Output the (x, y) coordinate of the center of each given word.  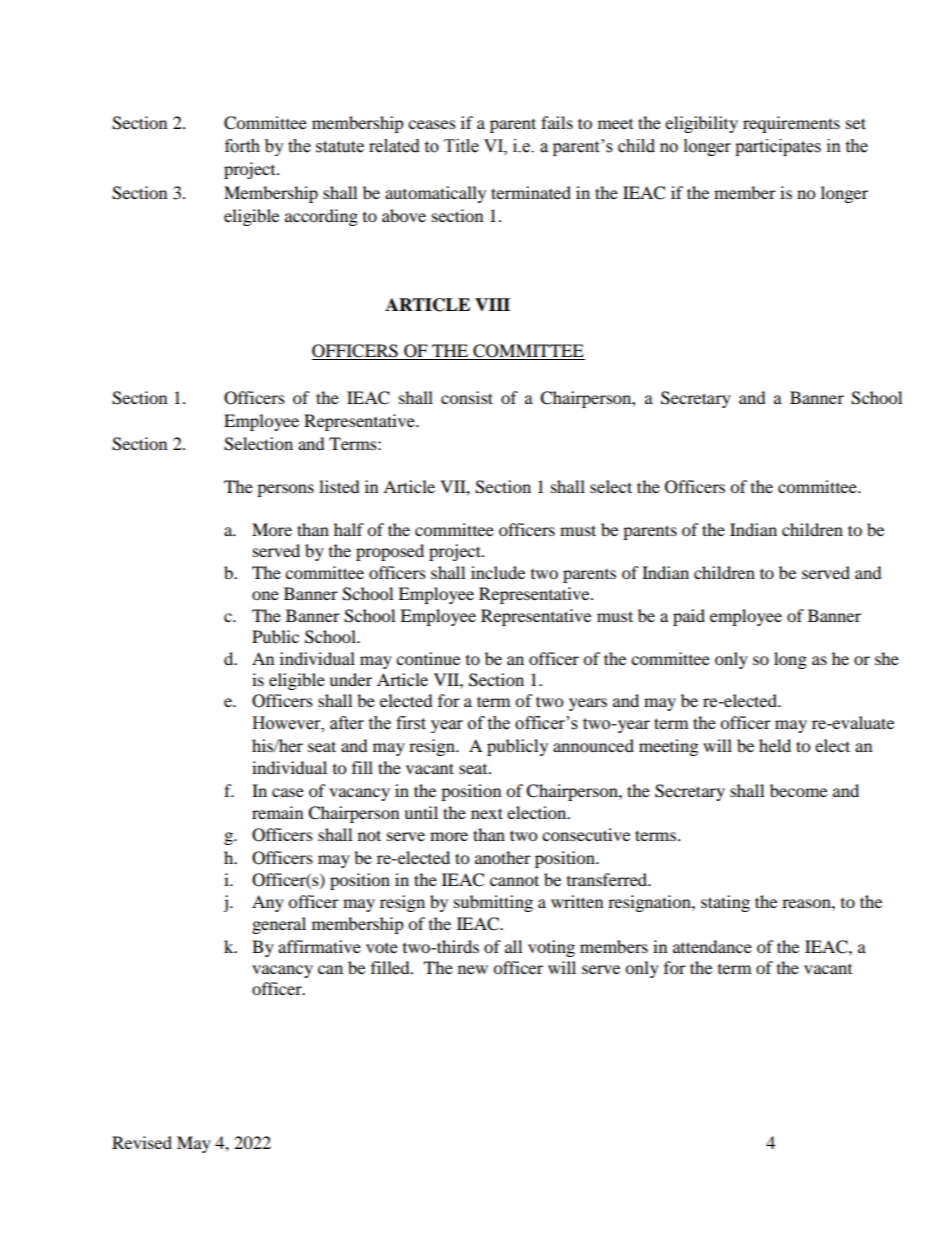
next (487, 813)
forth (242, 146)
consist (467, 397)
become (798, 790)
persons (285, 490)
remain (277, 812)
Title (461, 146)
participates (778, 147)
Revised (142, 1142)
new (473, 969)
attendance (712, 946)
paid (689, 617)
